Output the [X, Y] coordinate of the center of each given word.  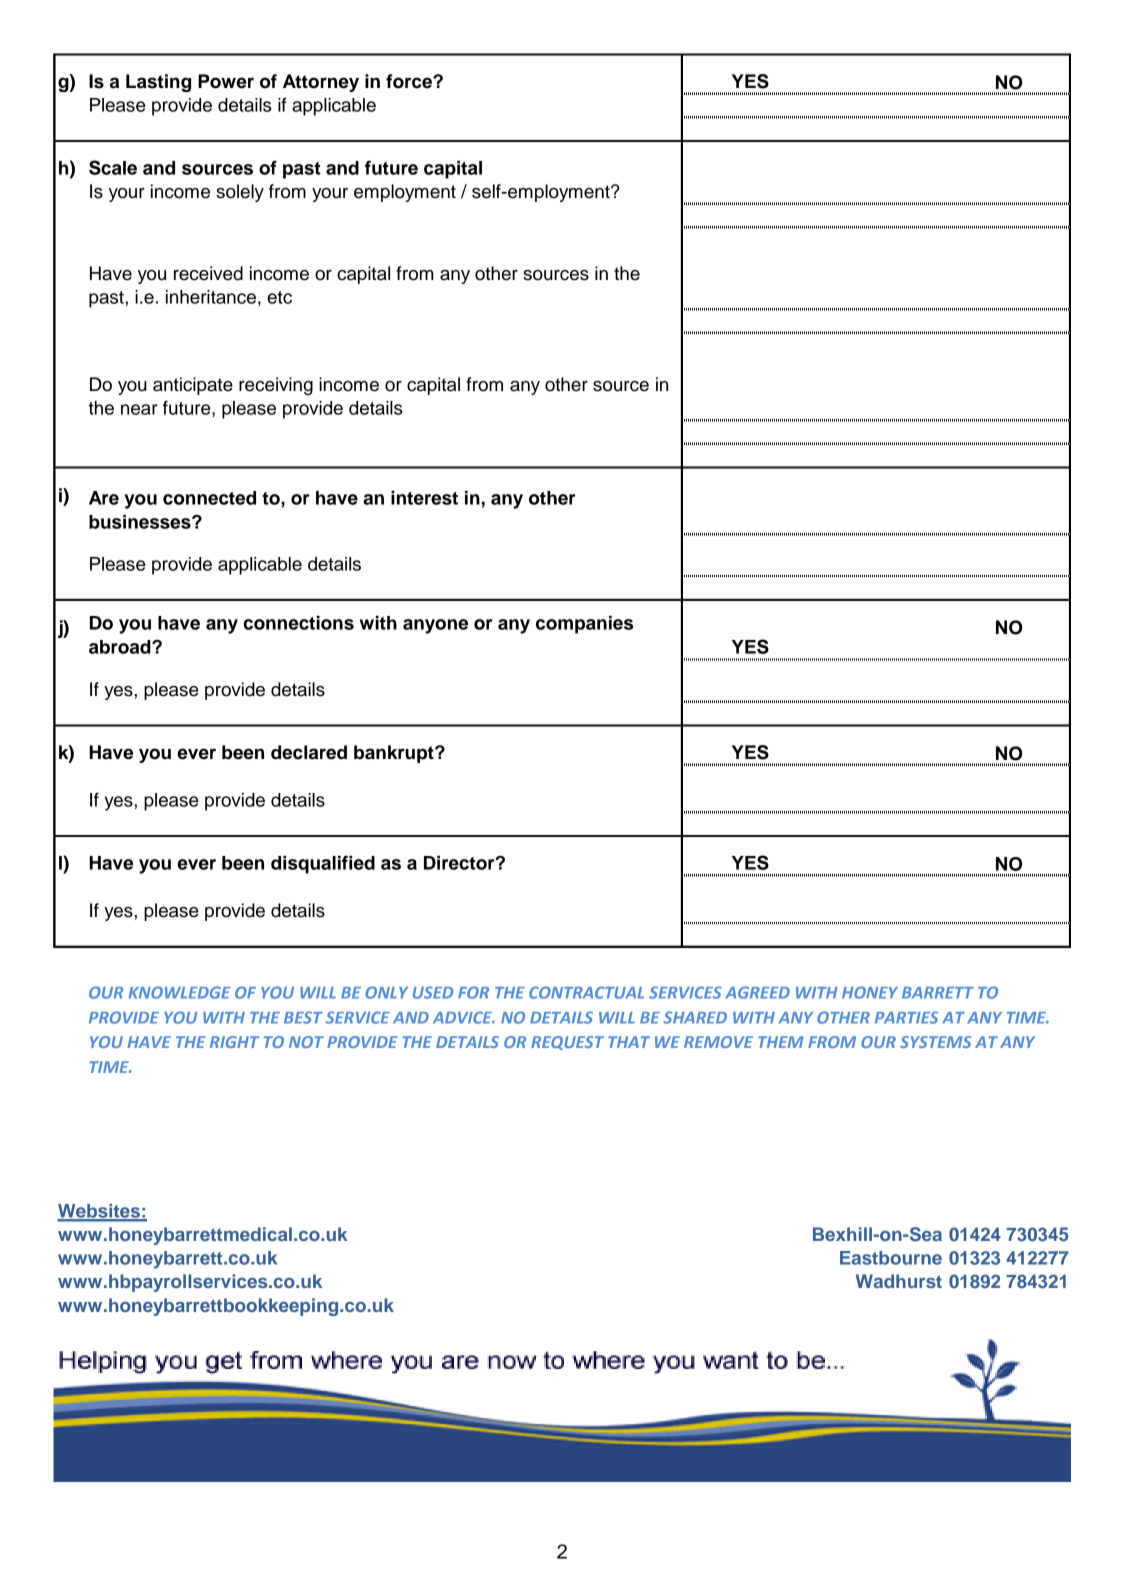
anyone [435, 626]
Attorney [321, 83]
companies [584, 625]
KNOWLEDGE [180, 992]
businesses [141, 522]
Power [226, 81]
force [410, 81]
